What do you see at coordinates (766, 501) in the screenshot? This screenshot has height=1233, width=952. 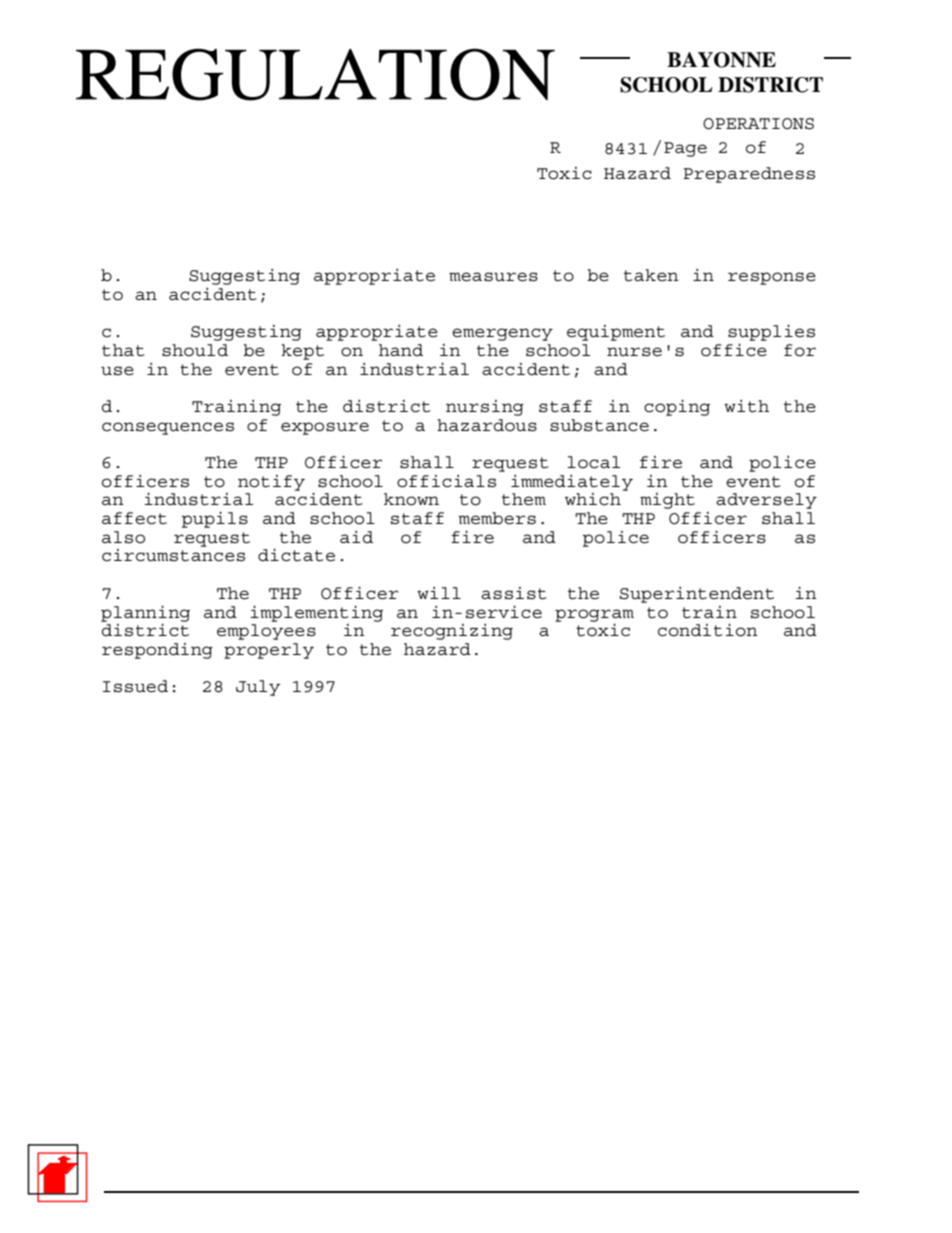 I see `adversely` at bounding box center [766, 501].
